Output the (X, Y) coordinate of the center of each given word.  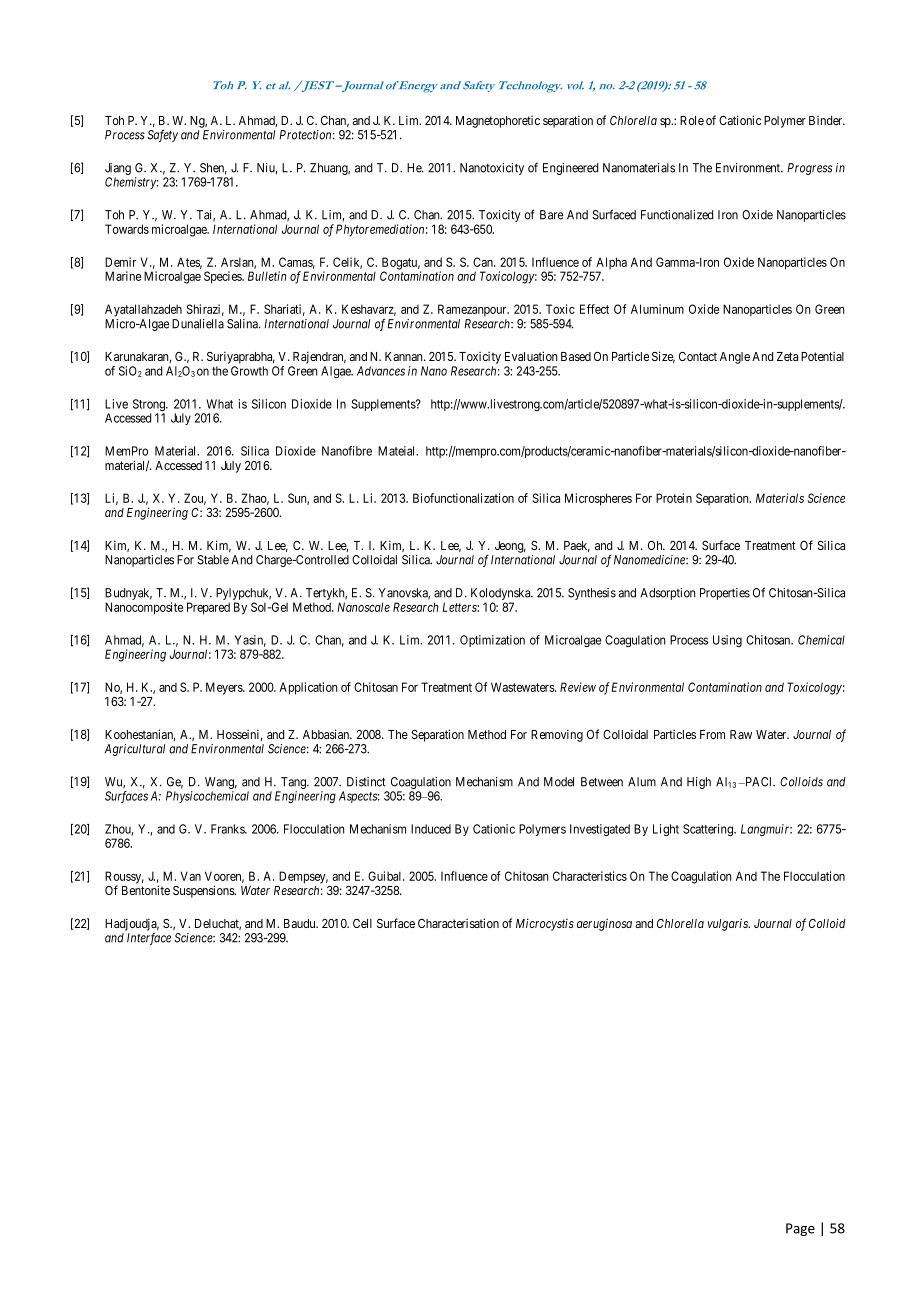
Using (727, 641)
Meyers (225, 688)
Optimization (492, 641)
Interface (149, 938)
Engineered (570, 169)
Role (692, 120)
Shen (213, 169)
